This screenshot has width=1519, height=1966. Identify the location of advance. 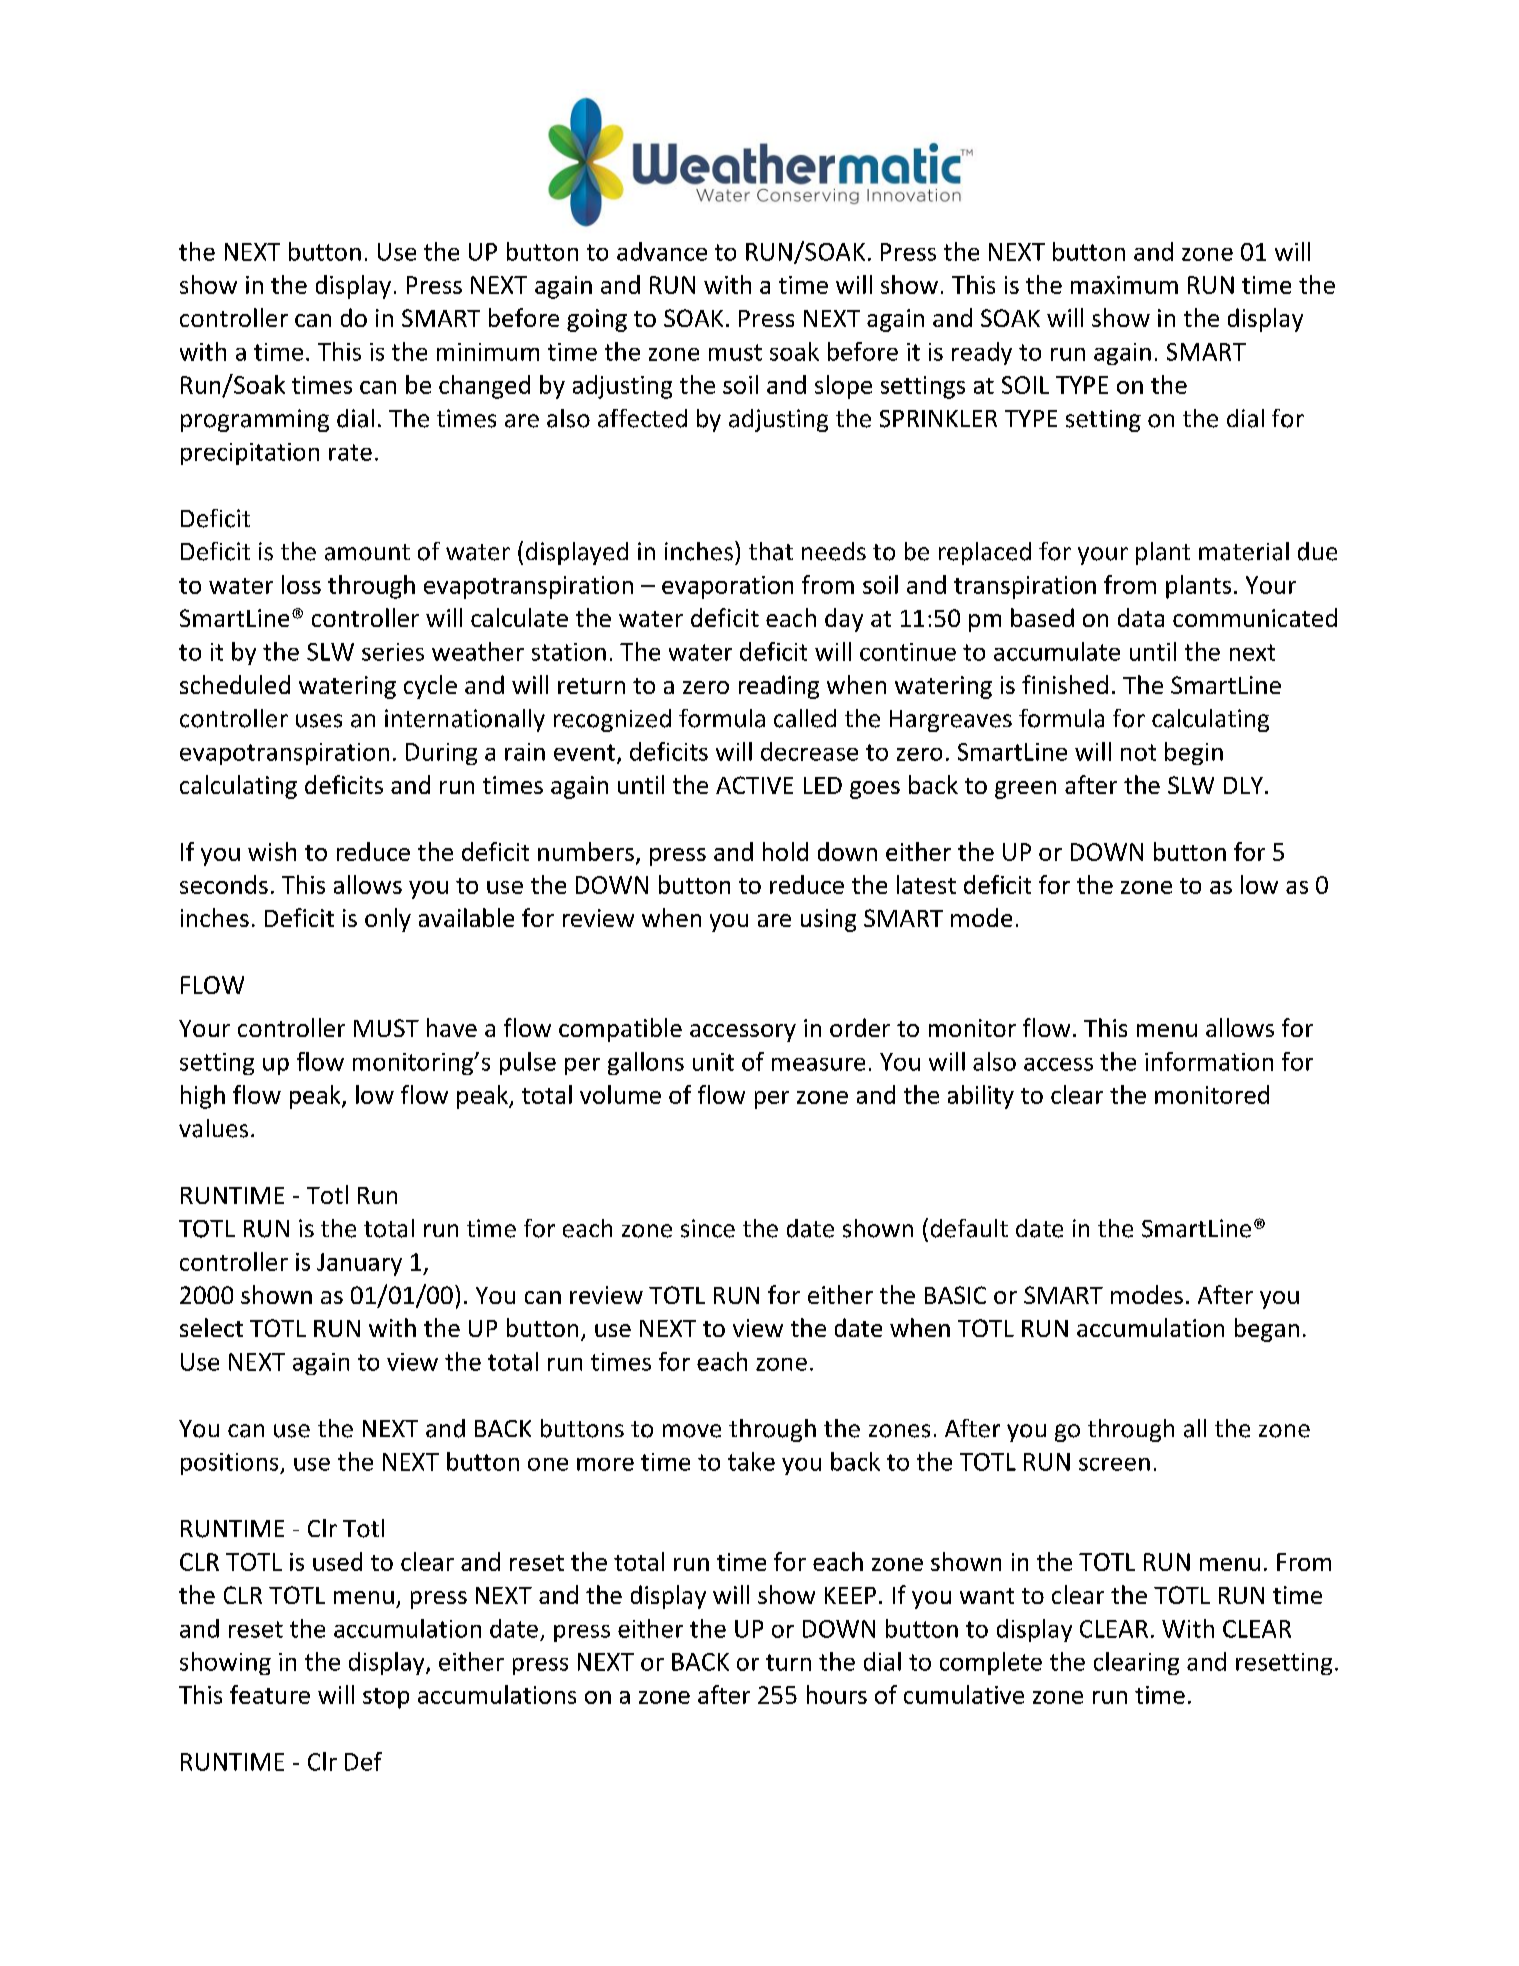
(662, 251).
